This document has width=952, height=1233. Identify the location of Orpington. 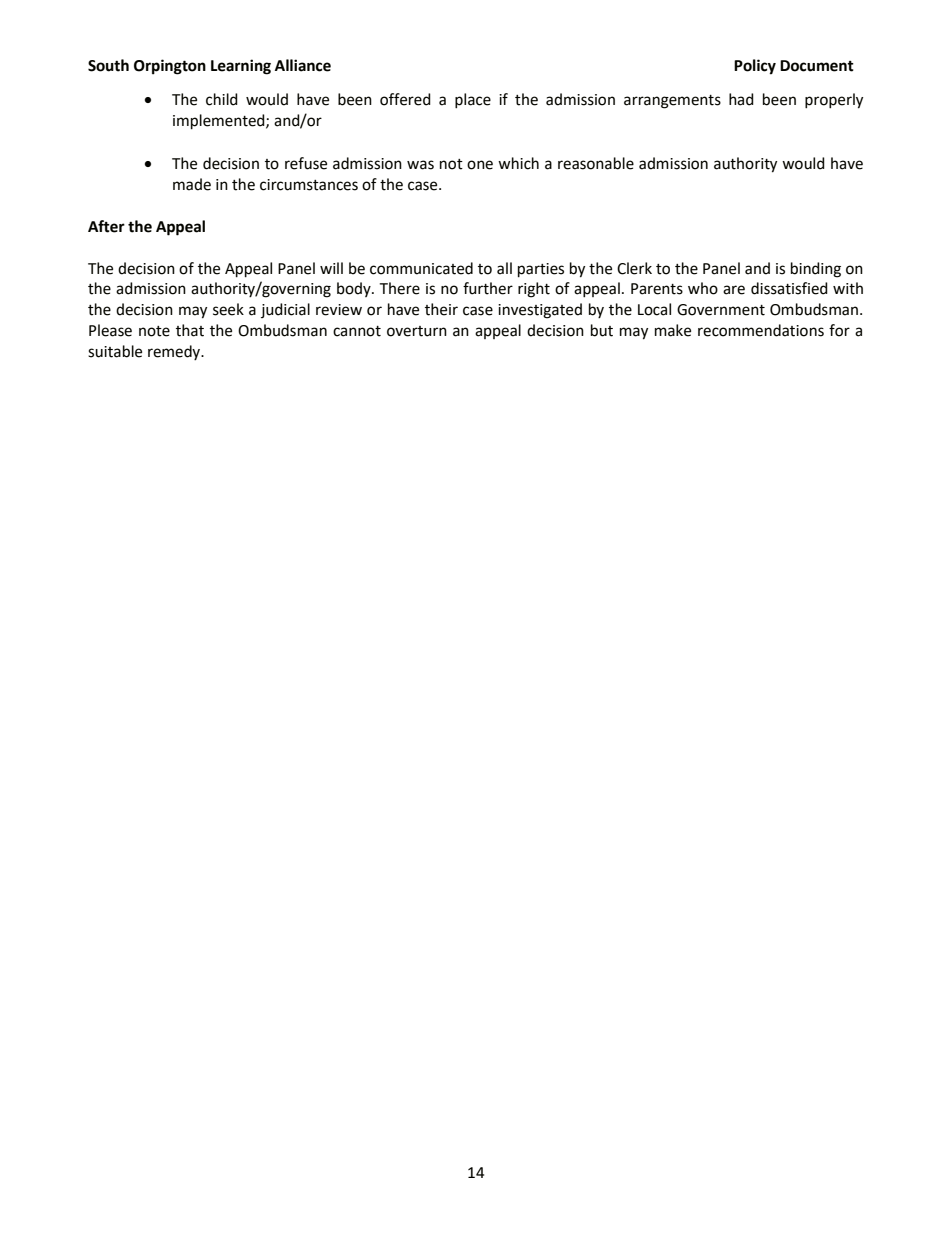
(170, 67).
